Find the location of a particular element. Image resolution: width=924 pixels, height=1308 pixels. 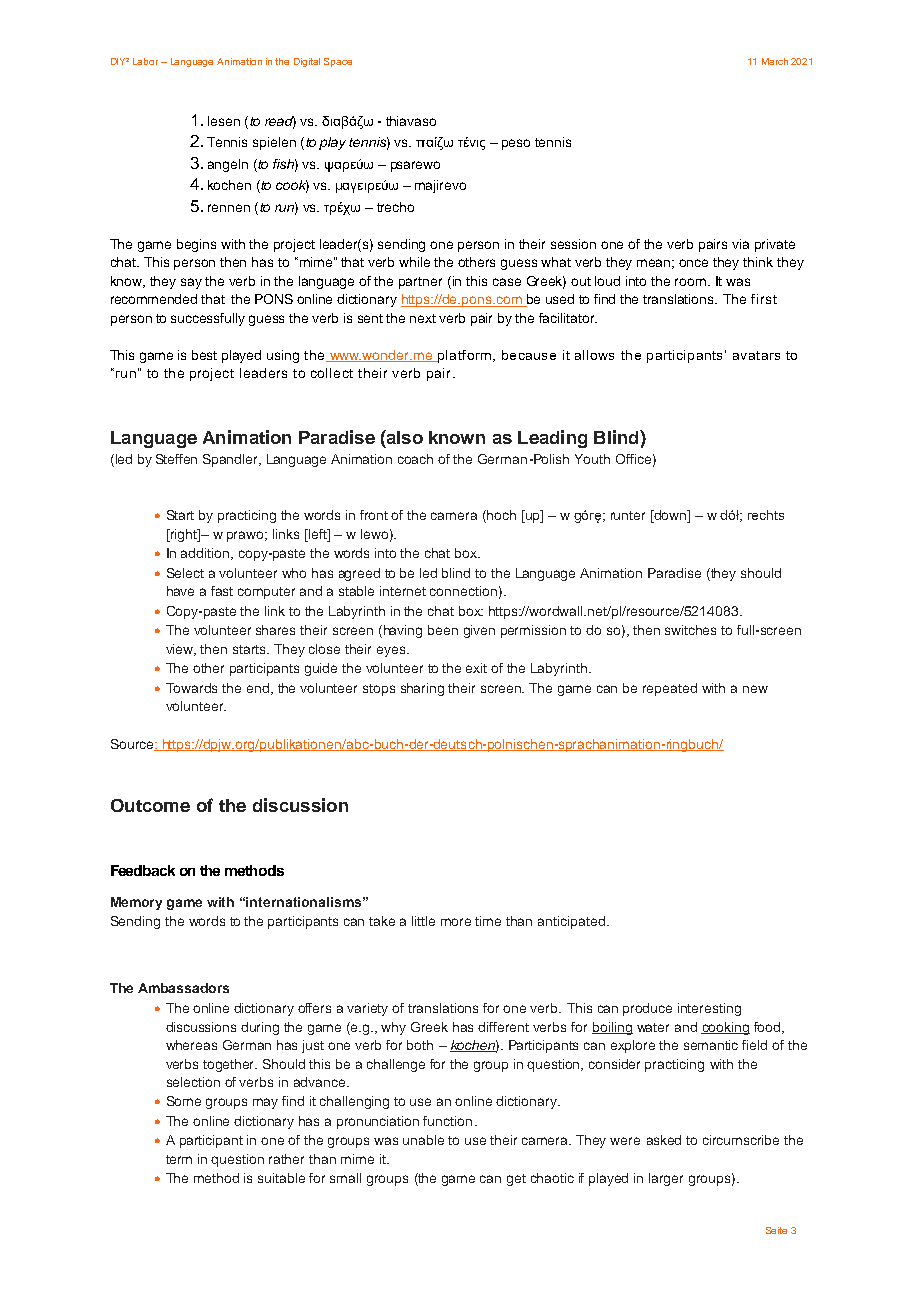

view is located at coordinates (181, 650).
